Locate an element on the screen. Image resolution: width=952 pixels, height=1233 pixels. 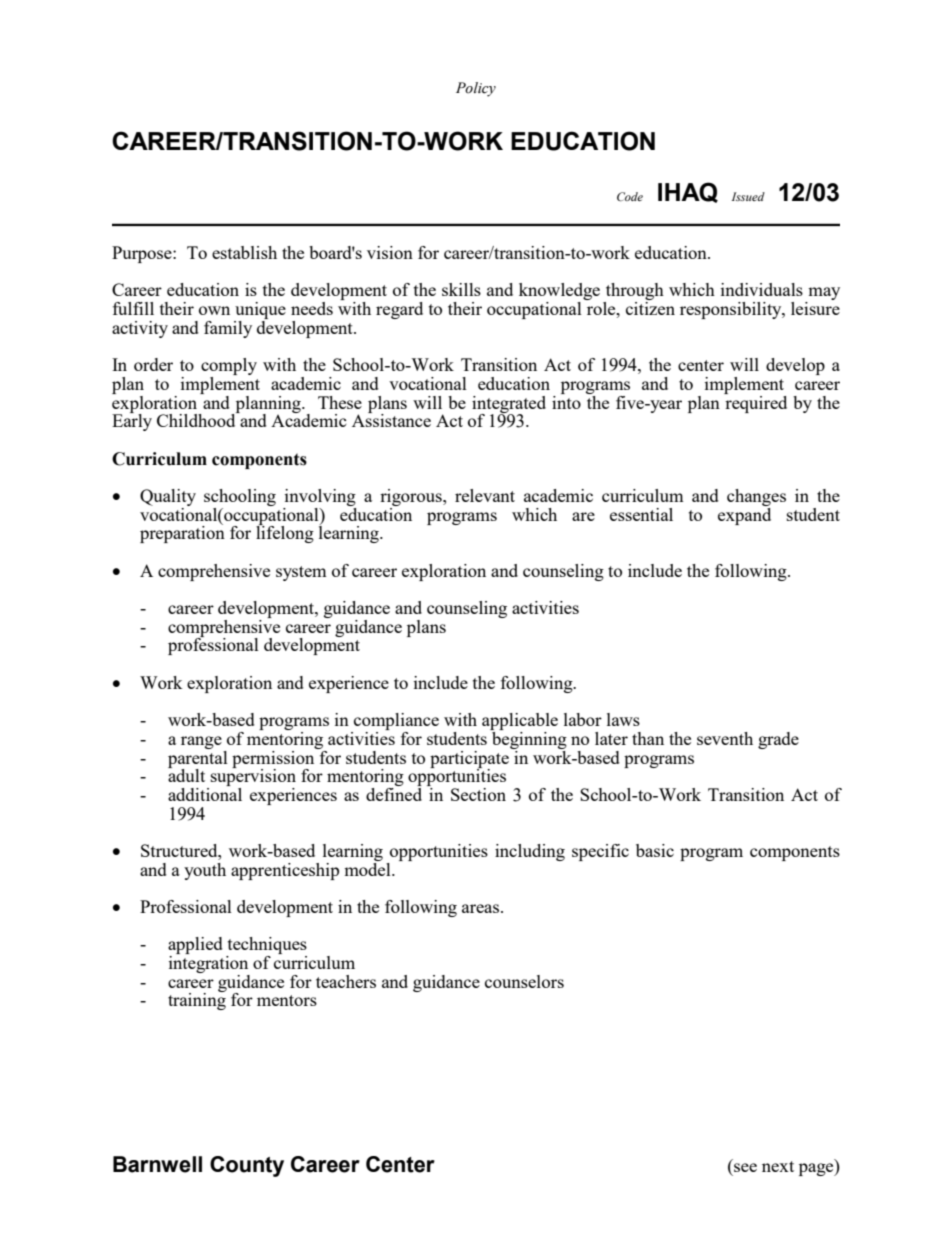
counselors is located at coordinates (524, 981).
